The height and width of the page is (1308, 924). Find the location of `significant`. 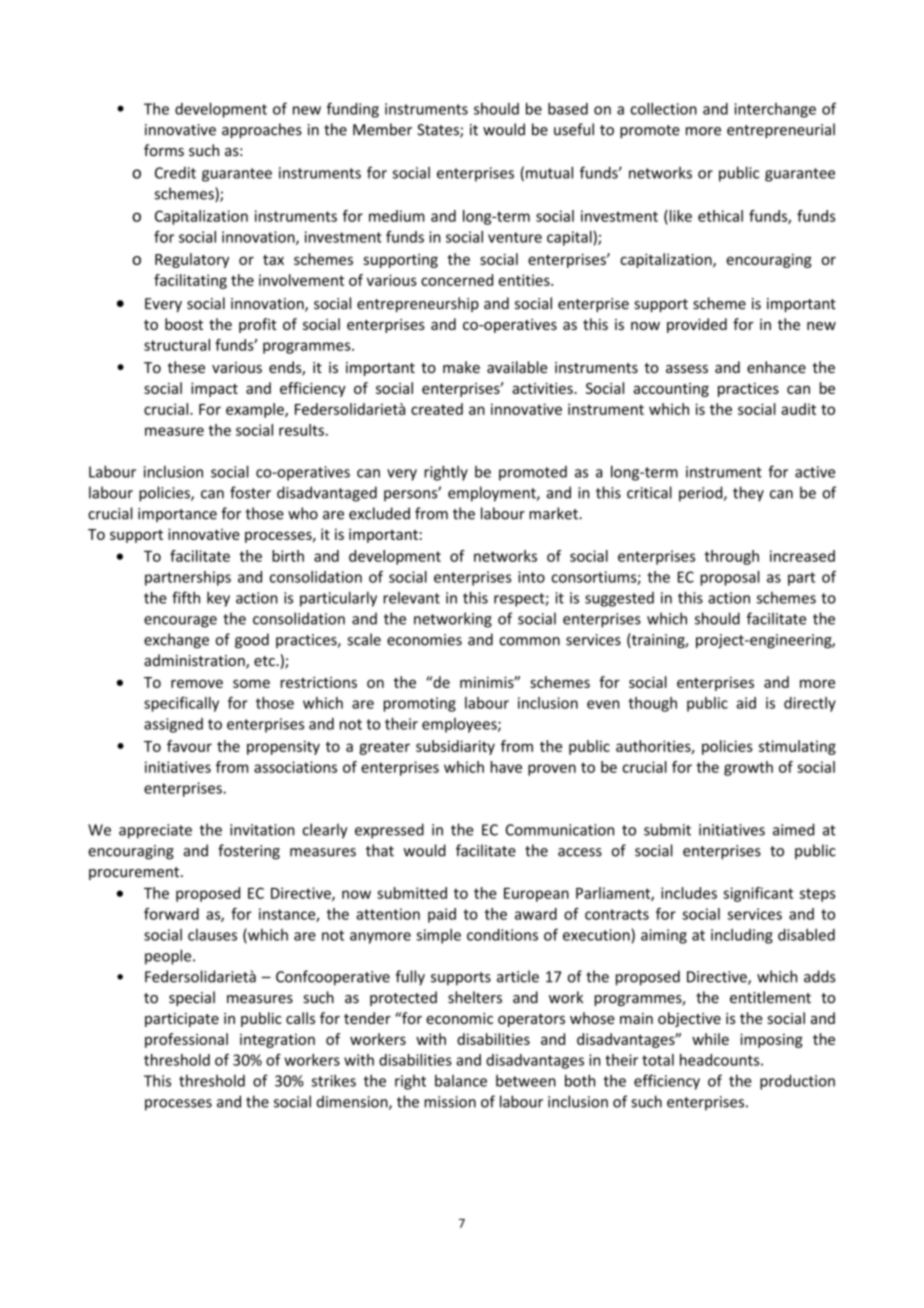

significant is located at coordinates (758, 894).
